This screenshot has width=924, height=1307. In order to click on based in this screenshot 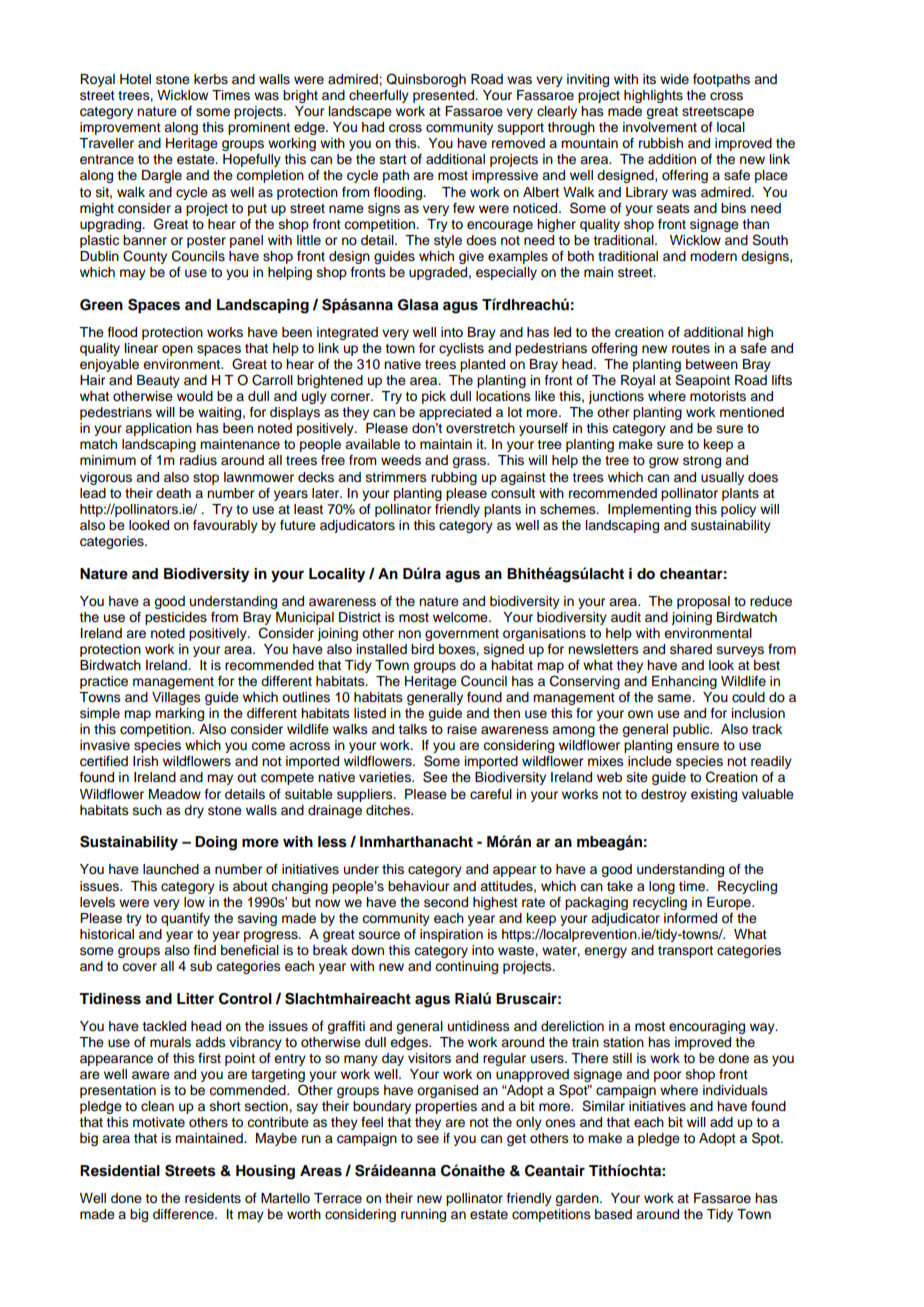, I will do `click(613, 1214)`.
